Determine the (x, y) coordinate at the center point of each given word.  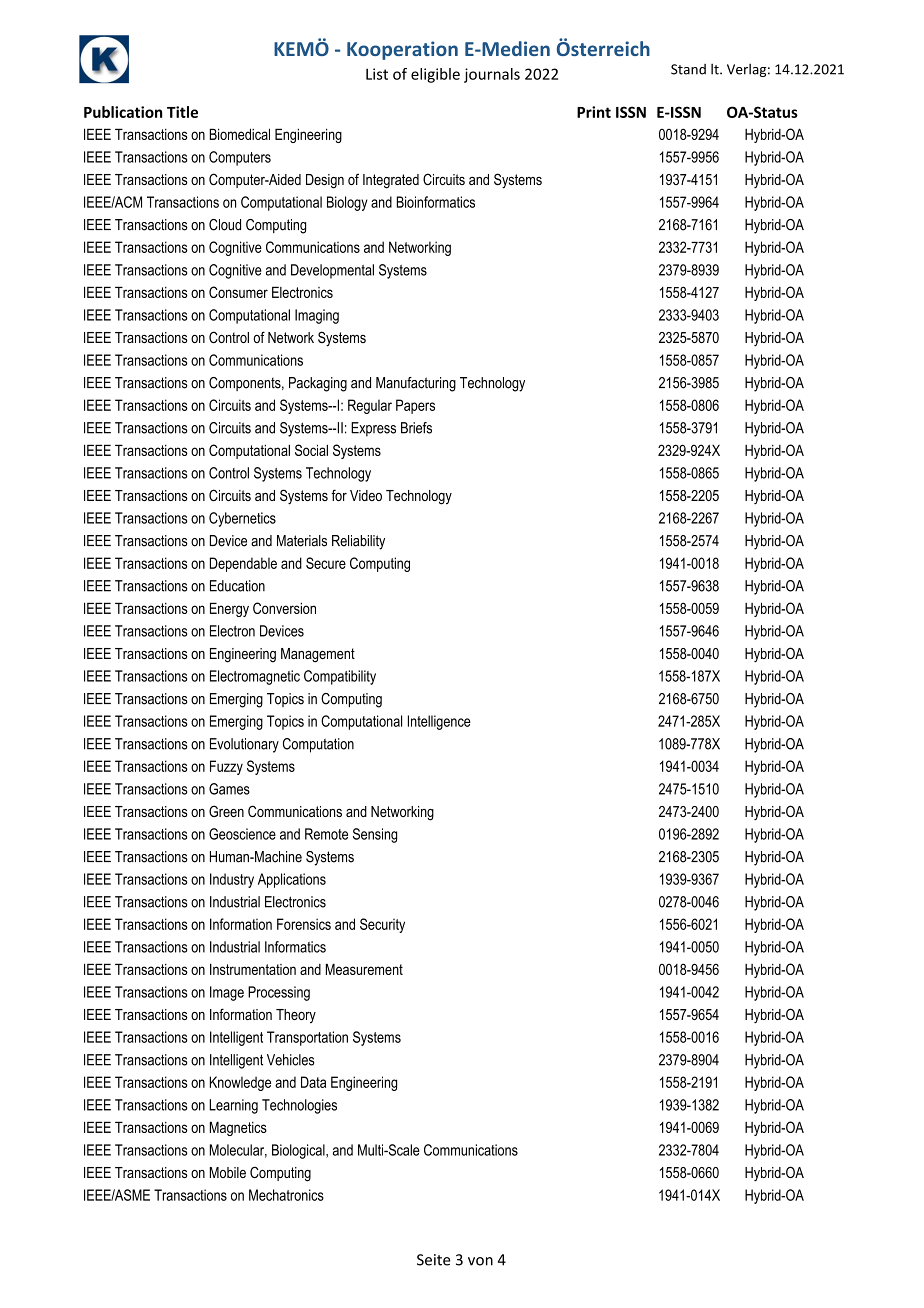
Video (366, 495)
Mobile (228, 1172)
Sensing (375, 835)
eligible (435, 75)
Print (594, 112)
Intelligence (439, 722)
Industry (232, 880)
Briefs (416, 428)
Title (182, 112)
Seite (434, 1260)
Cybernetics (242, 519)
